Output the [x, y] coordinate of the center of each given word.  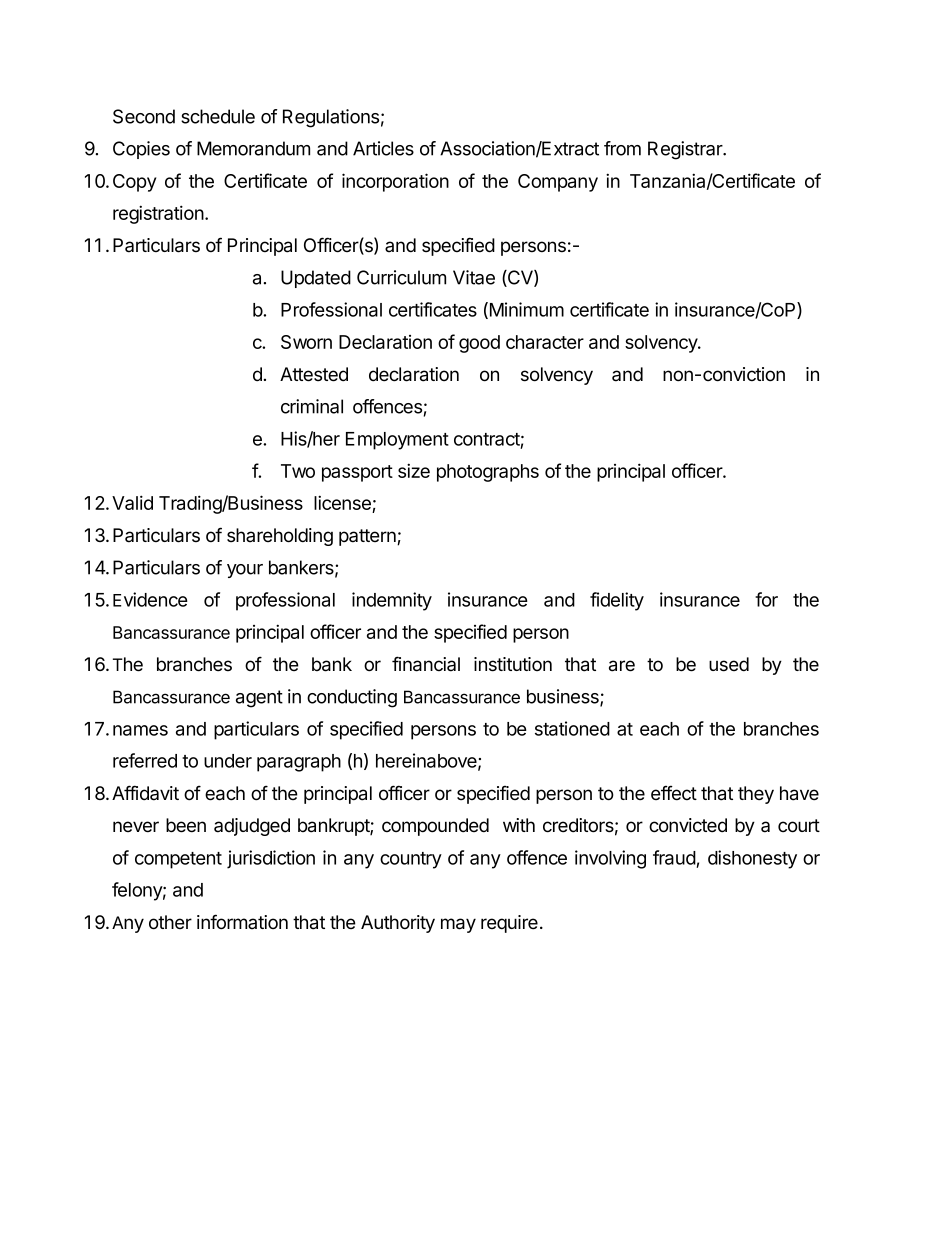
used [729, 664]
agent [259, 699]
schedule [218, 116]
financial [426, 664]
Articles [383, 148]
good [479, 344]
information [242, 922]
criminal [312, 406]
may [458, 925]
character [545, 342]
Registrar [686, 150]
